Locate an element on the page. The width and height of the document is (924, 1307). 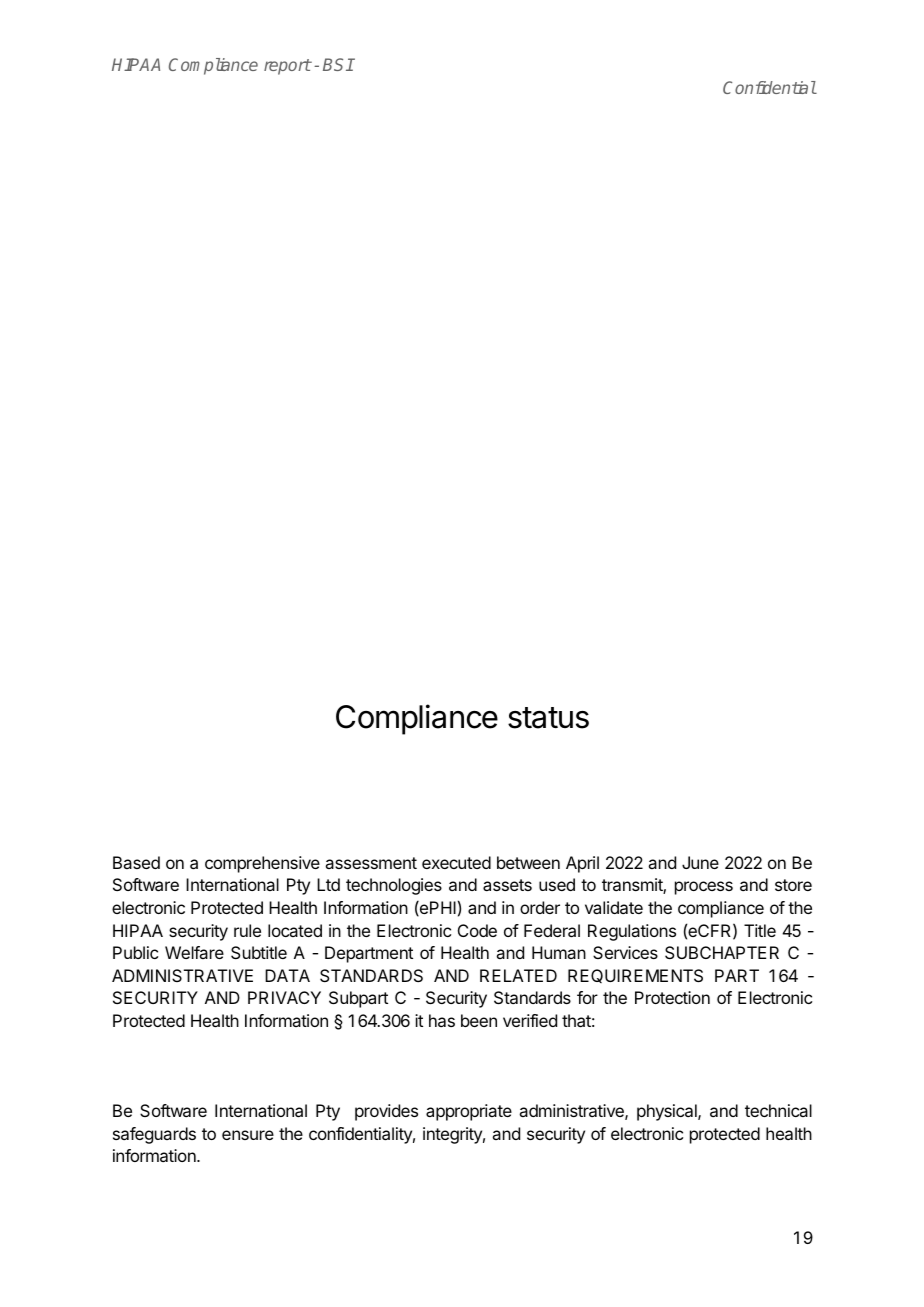
BSI is located at coordinates (338, 64).
